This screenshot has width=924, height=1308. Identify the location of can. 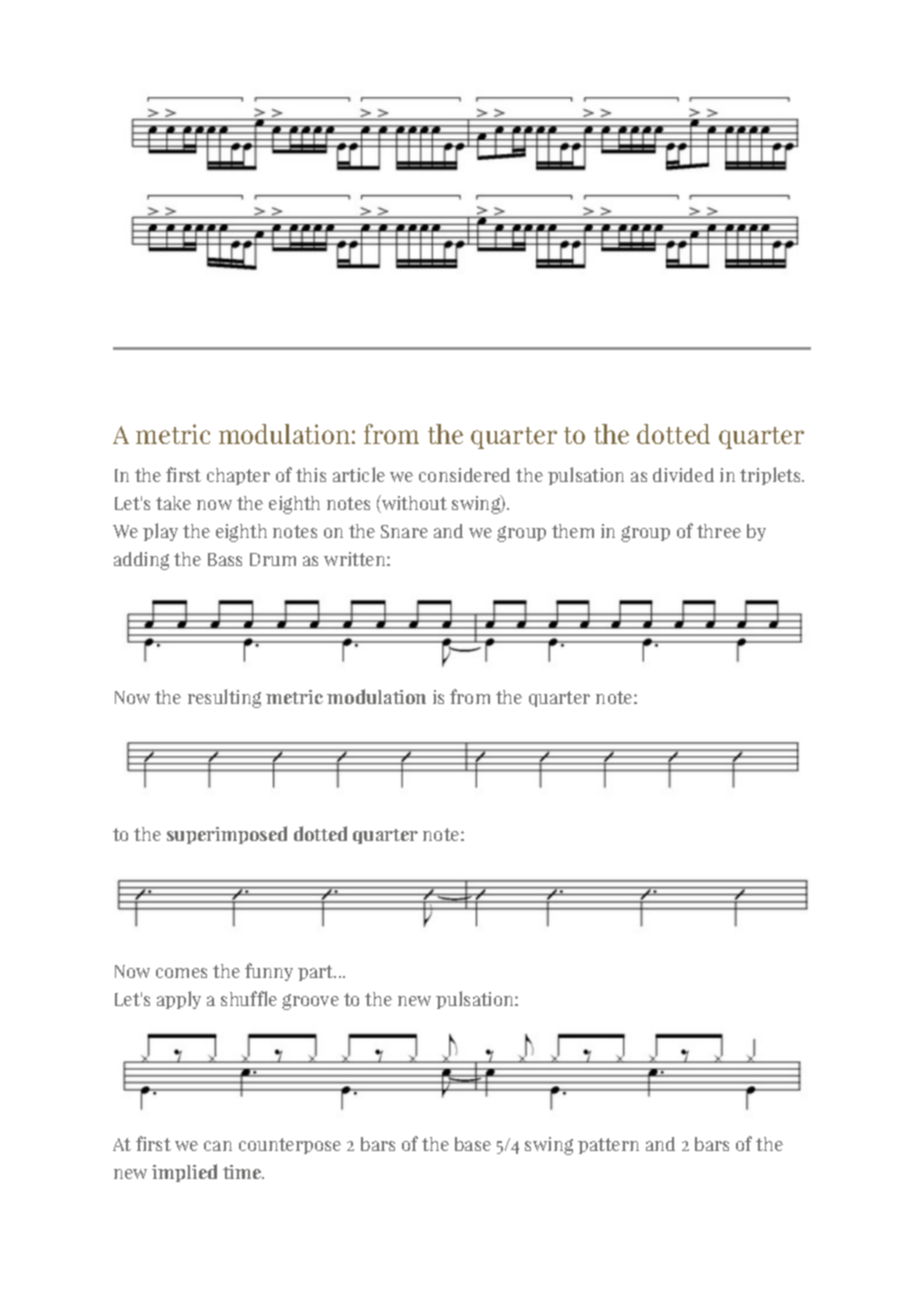
(218, 1146).
